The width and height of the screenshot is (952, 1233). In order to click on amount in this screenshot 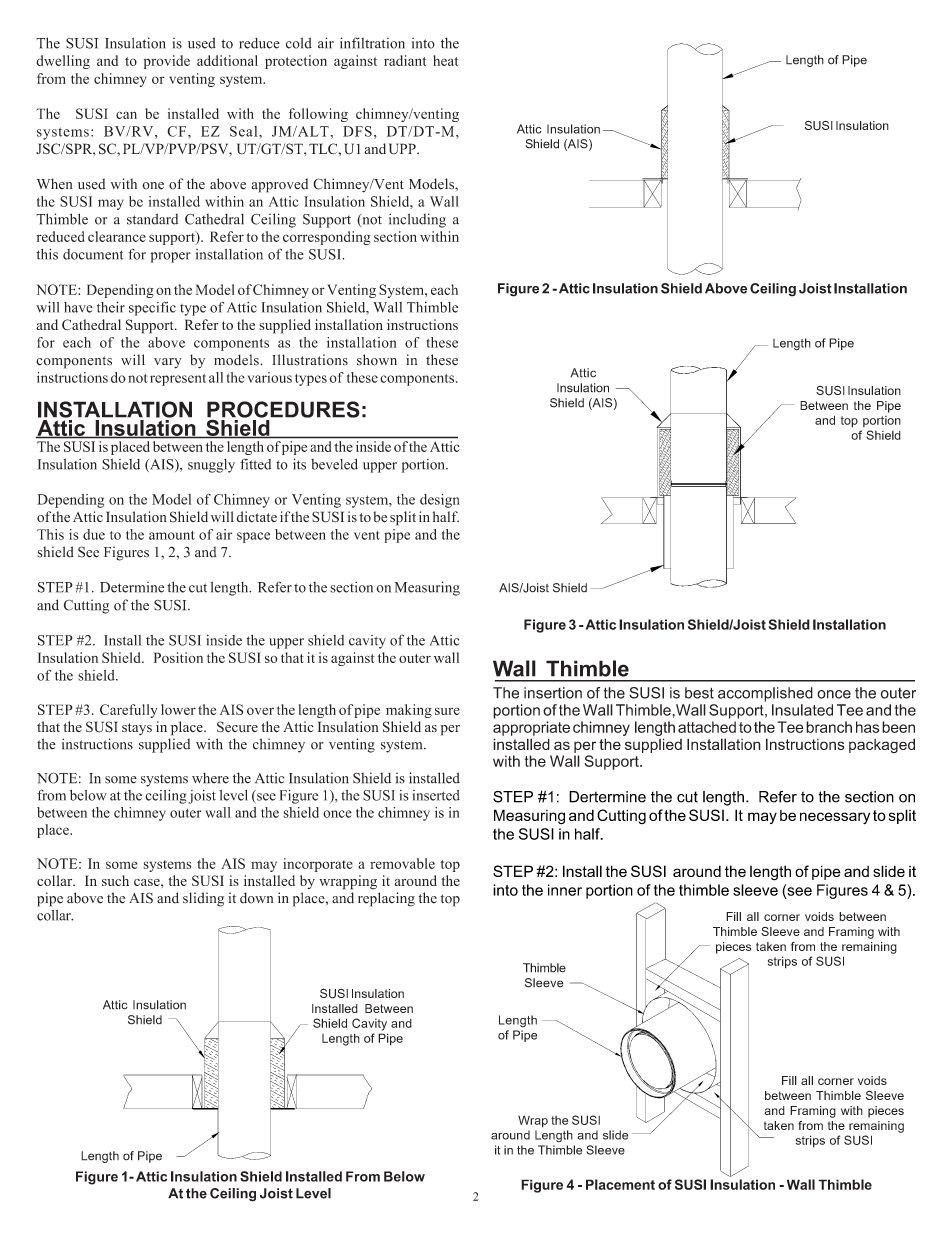, I will do `click(172, 535)`.
